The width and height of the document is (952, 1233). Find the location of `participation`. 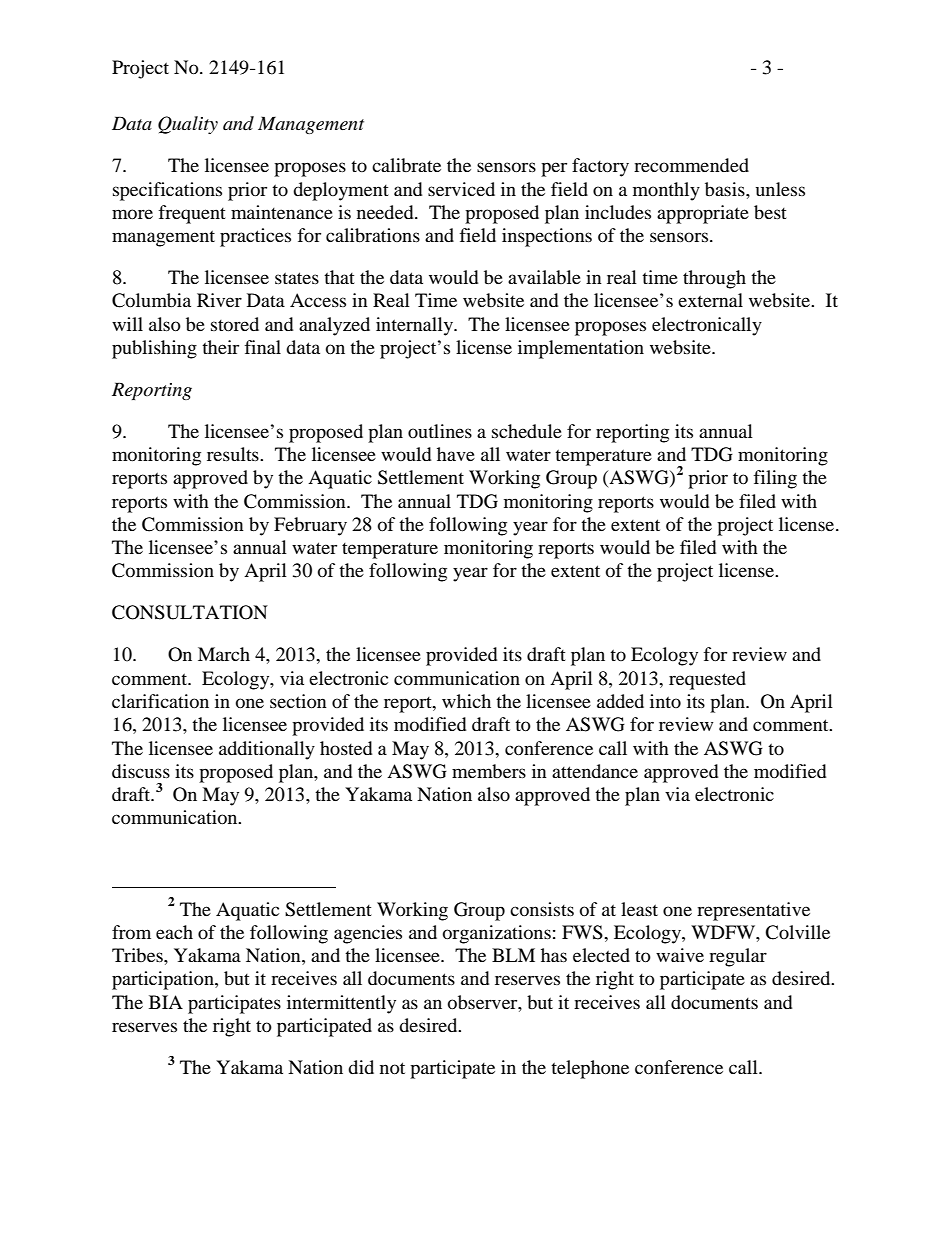

participation is located at coordinates (164, 980).
